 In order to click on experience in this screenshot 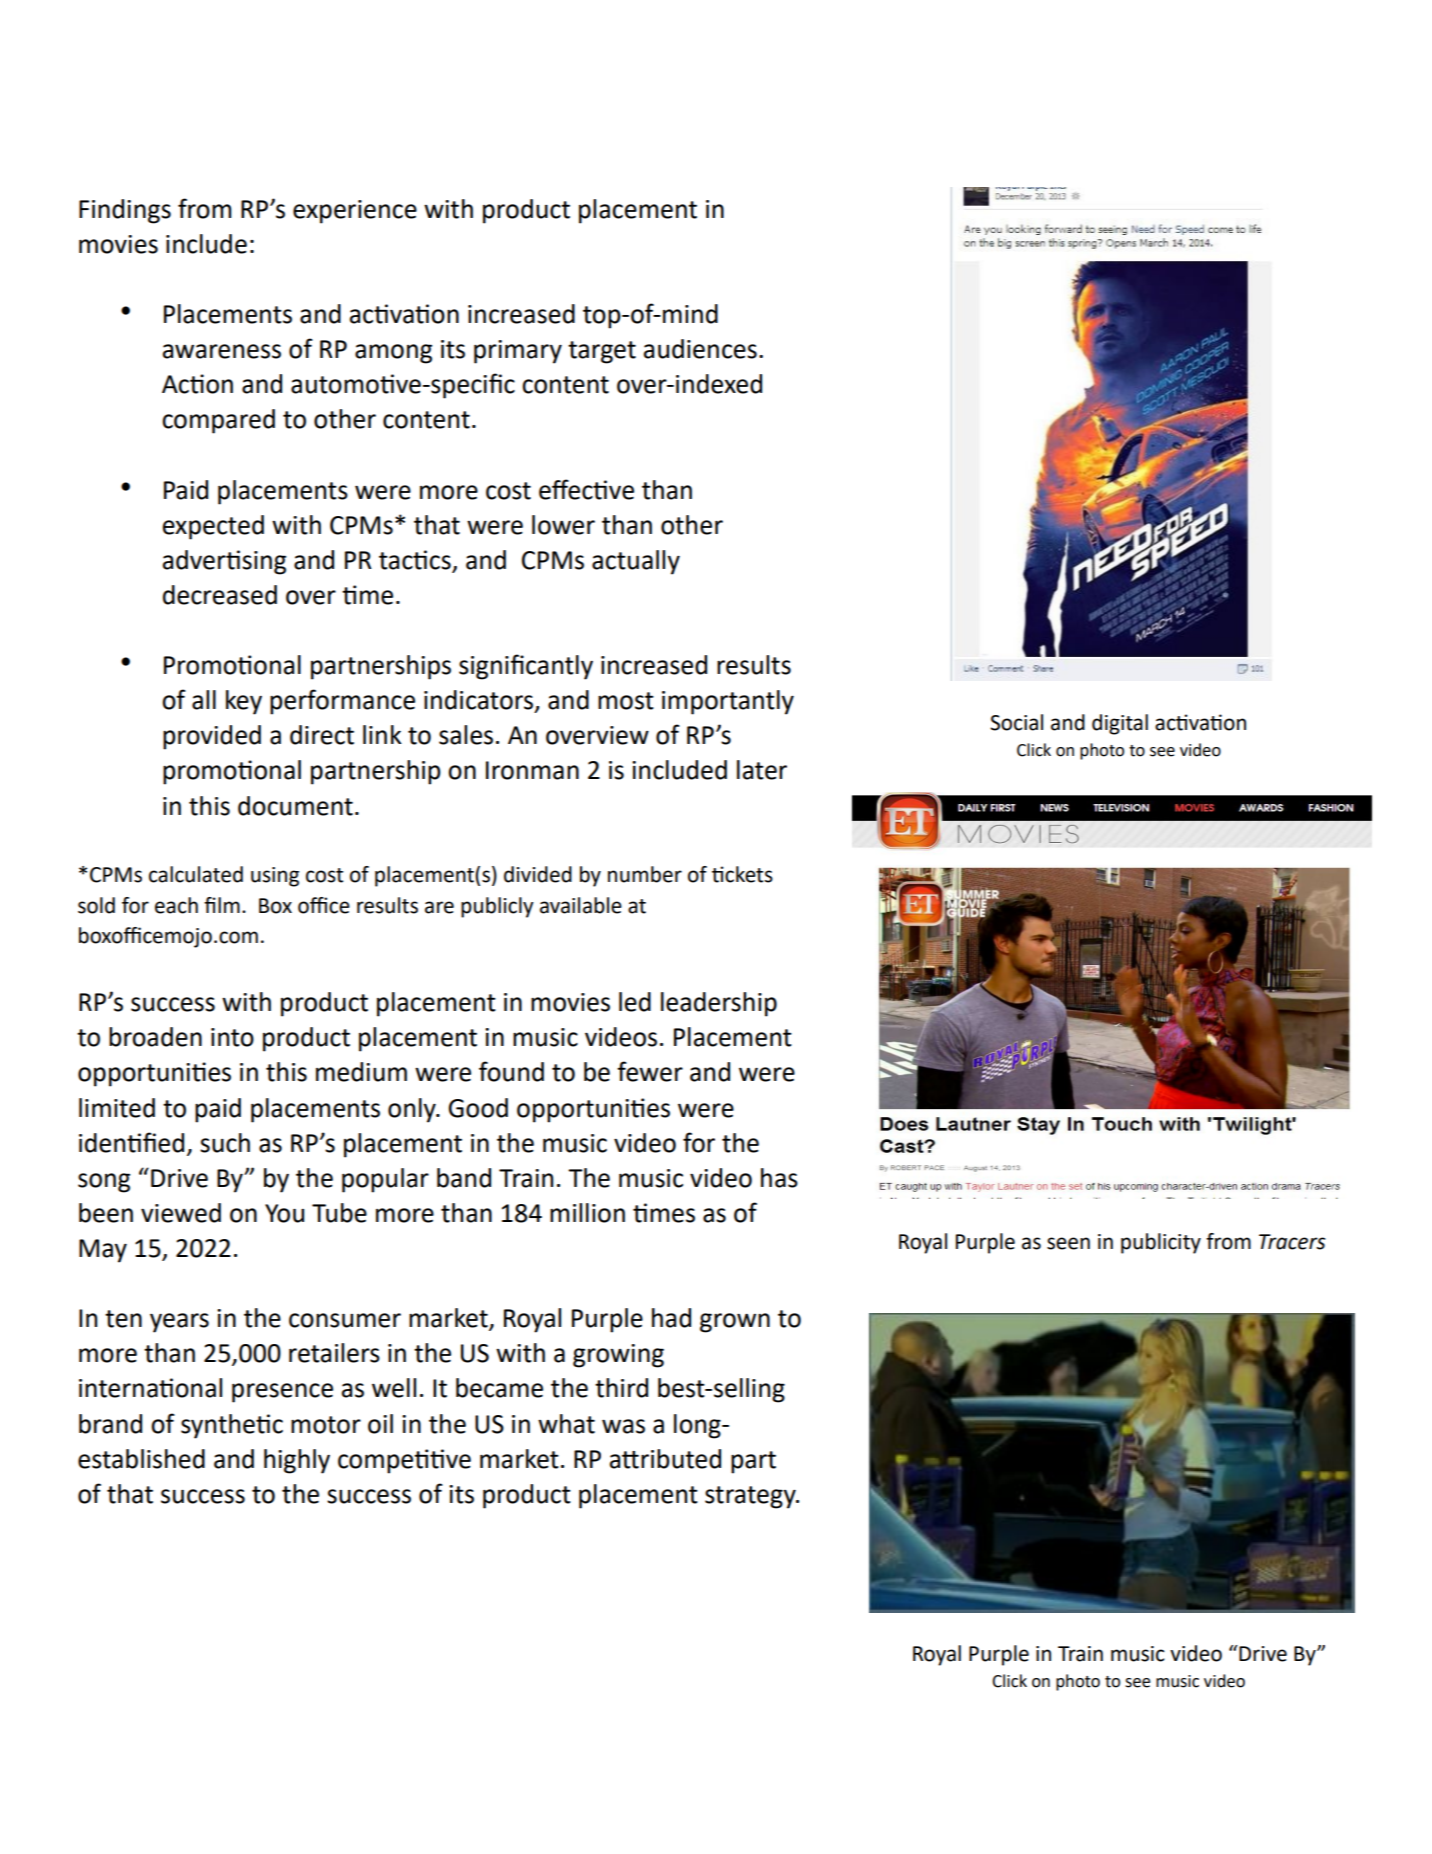, I will do `click(355, 212)`.
